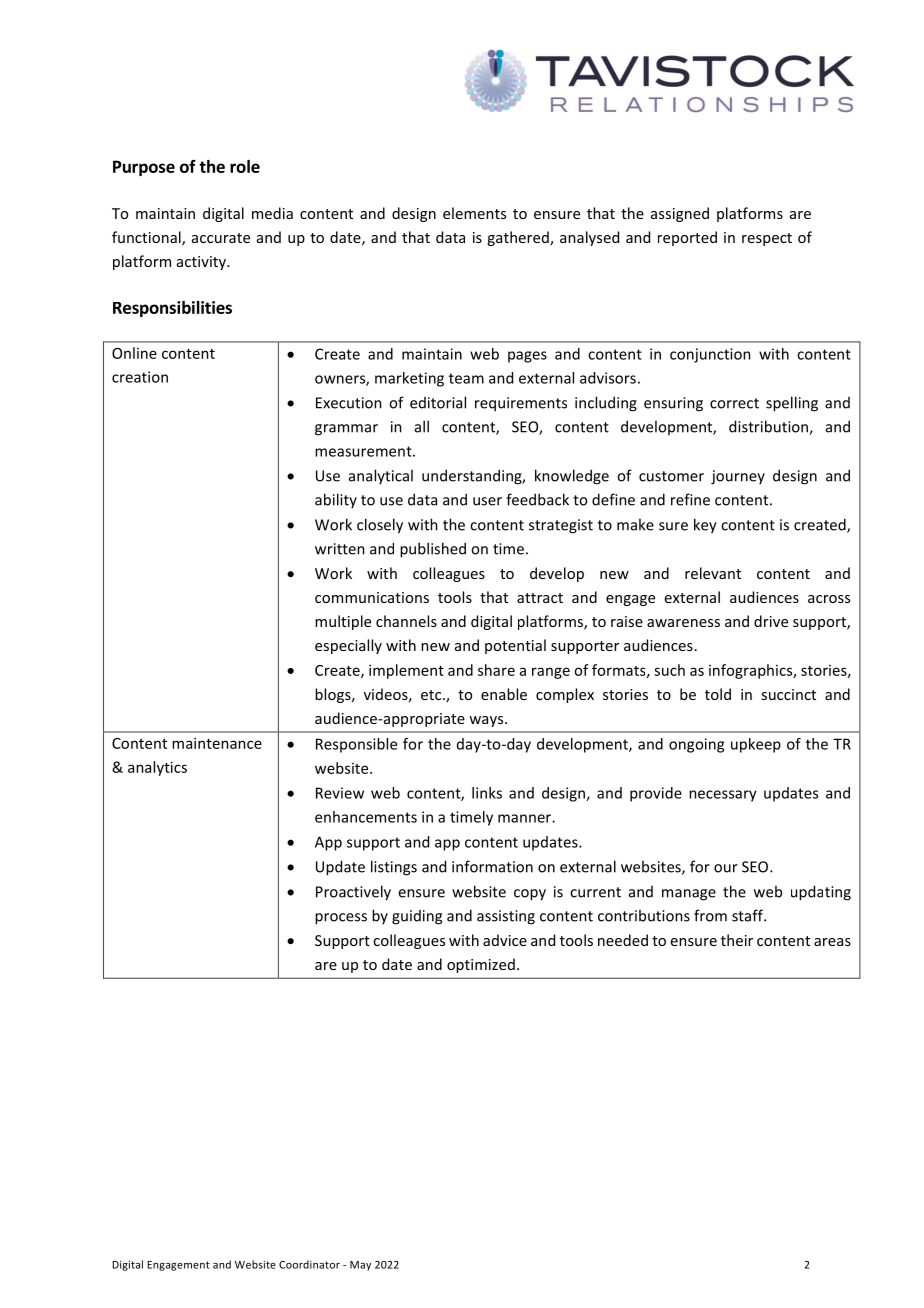 The height and width of the screenshot is (1308, 924). What do you see at coordinates (756, 745) in the screenshot?
I see `upkeep` at bounding box center [756, 745].
